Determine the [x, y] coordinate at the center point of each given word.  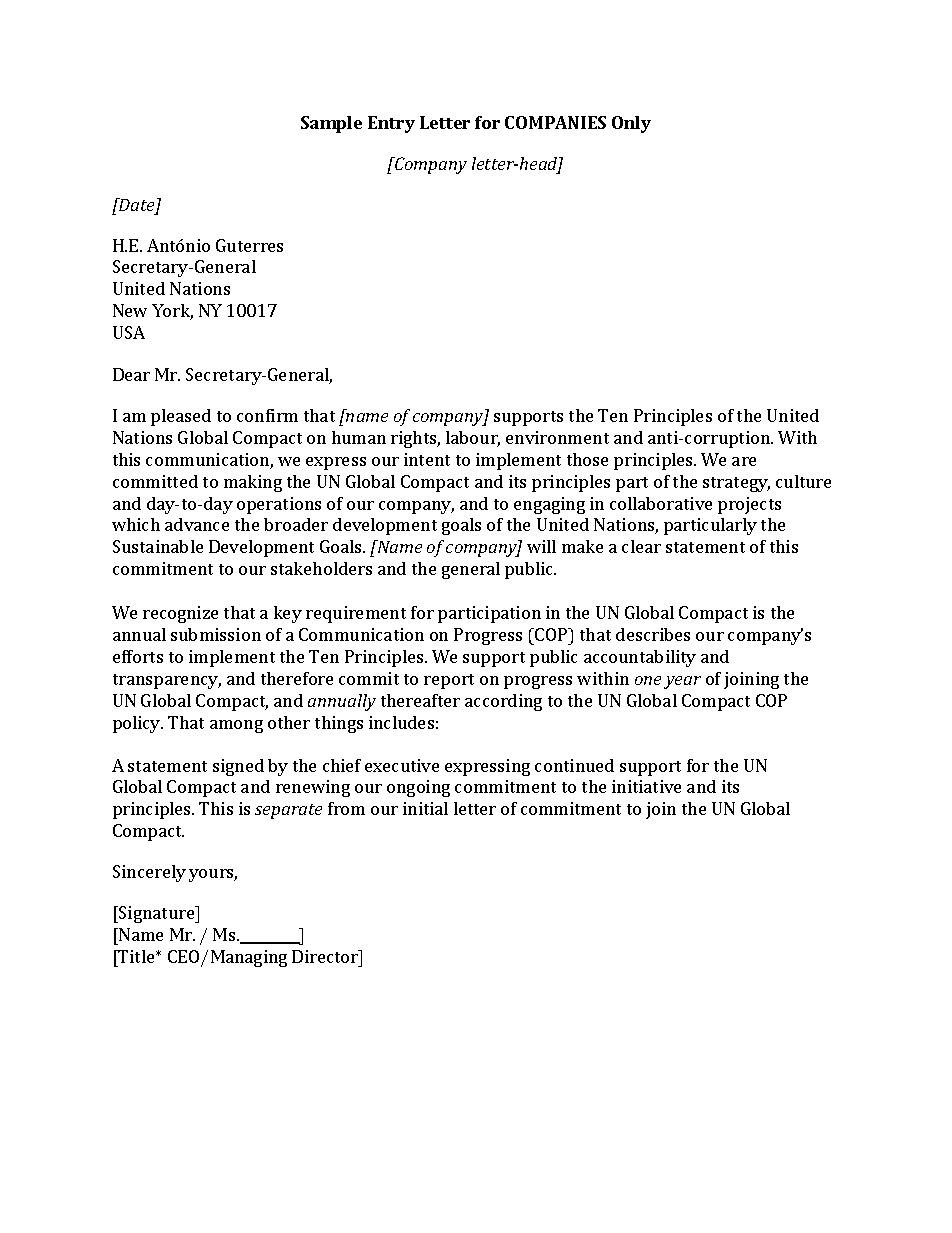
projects [749, 505]
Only [631, 124]
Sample [331, 124]
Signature [157, 914]
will [541, 546]
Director [326, 956]
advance [197, 524]
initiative [646, 786]
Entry [391, 124]
